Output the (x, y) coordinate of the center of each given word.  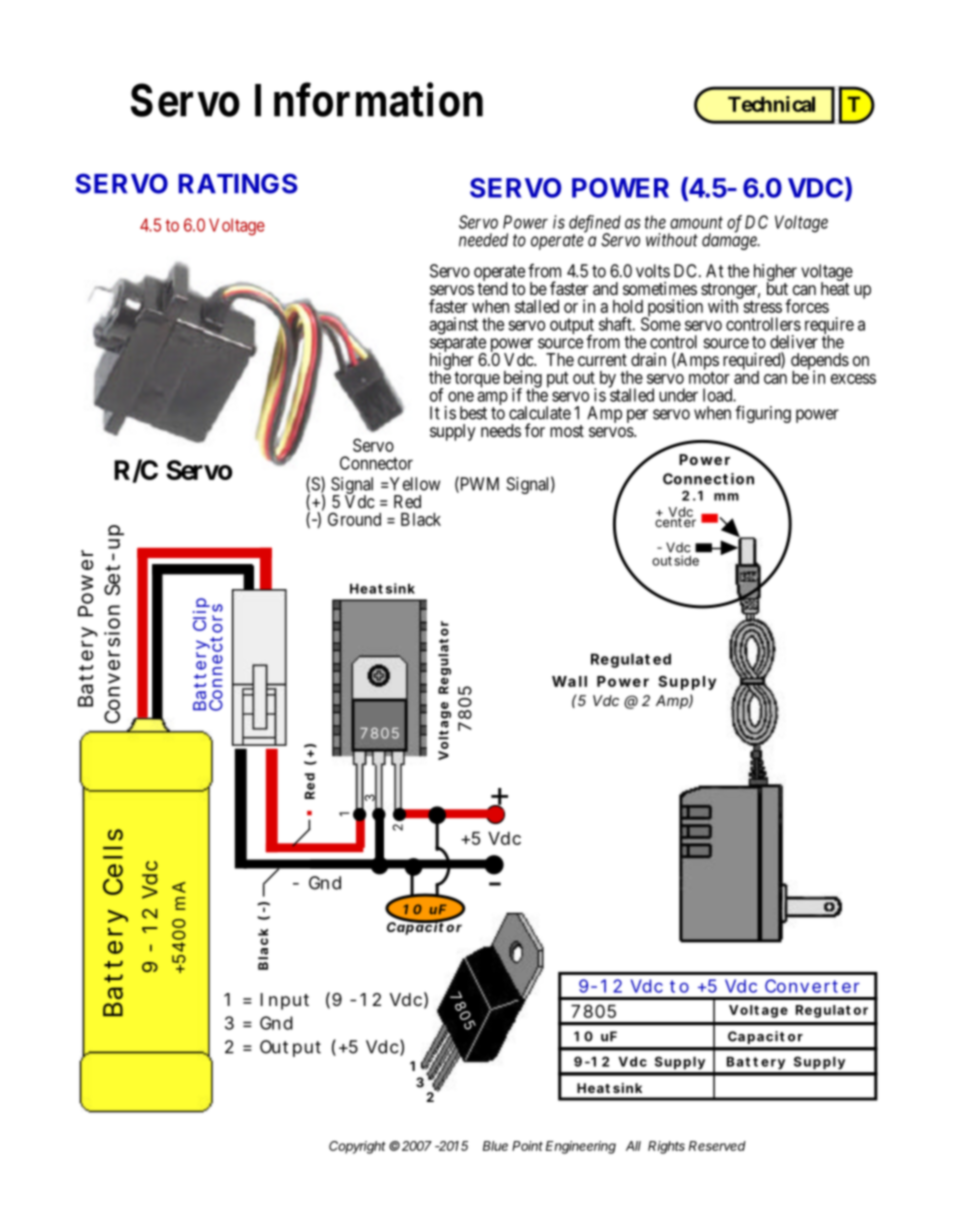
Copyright (357, 1147)
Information (369, 99)
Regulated (631, 660)
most (567, 431)
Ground (354, 519)
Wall (569, 681)
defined (595, 225)
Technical (771, 104)
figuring (763, 414)
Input (285, 1001)
